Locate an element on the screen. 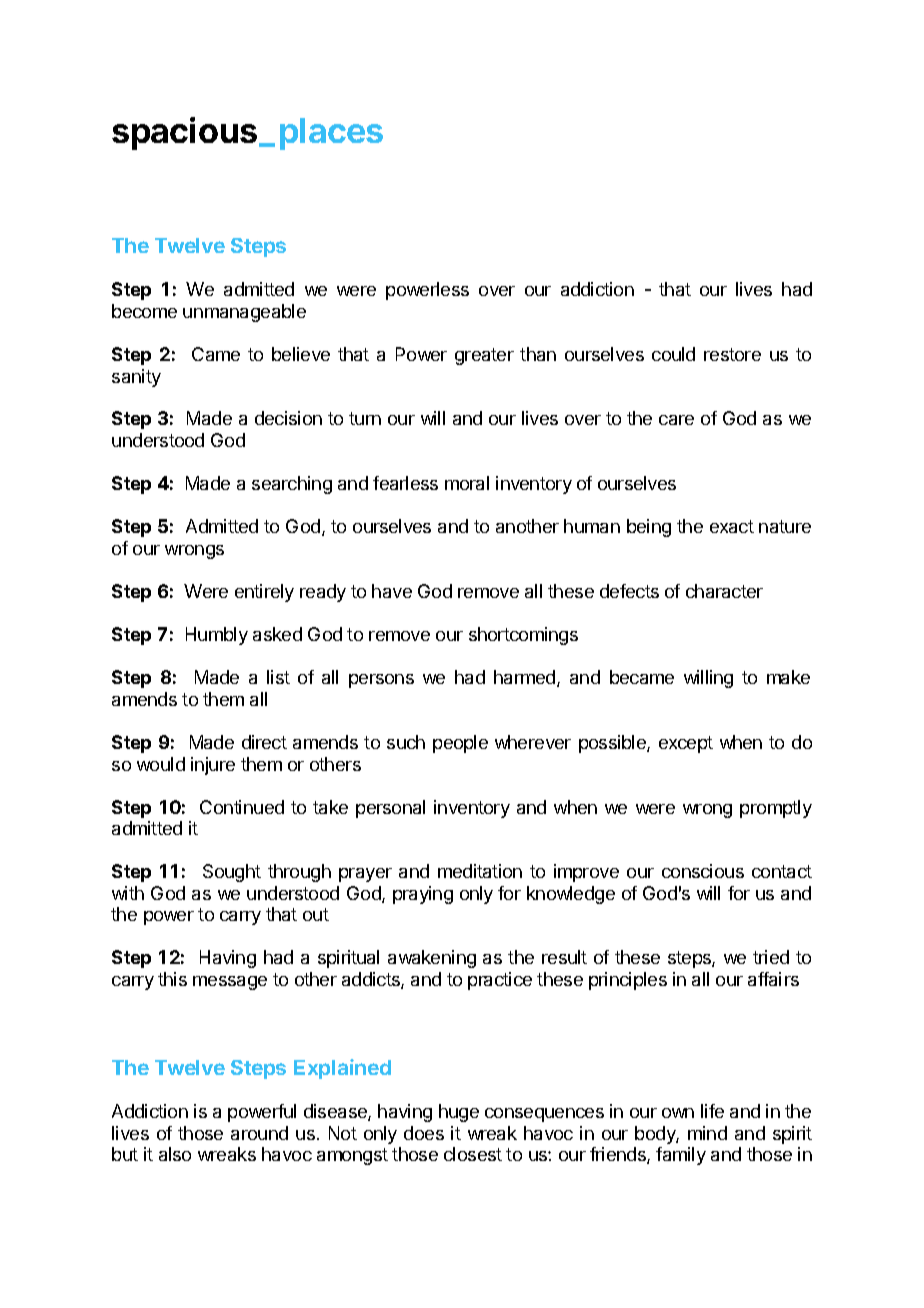  greater is located at coordinates (484, 356).
